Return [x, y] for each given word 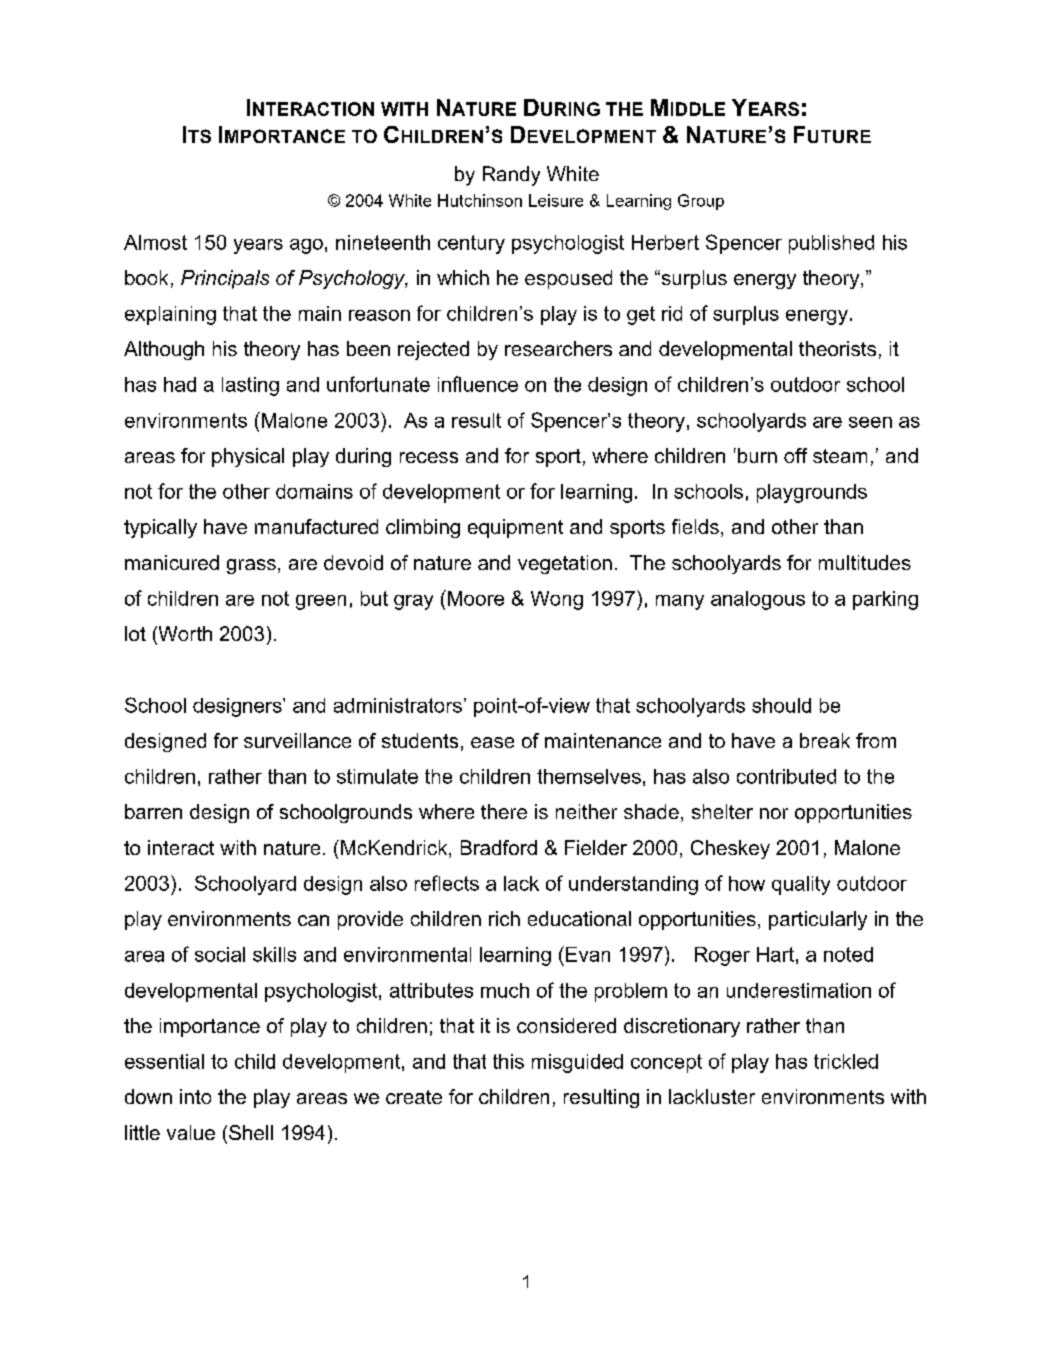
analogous [758, 600]
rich [504, 918]
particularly [818, 920]
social [220, 954]
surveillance [297, 740]
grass [251, 566]
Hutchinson [480, 200]
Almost [155, 242]
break [825, 740]
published [831, 244]
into [195, 1096]
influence [478, 384]
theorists [837, 348]
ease [492, 742]
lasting [250, 386]
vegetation [565, 564]
